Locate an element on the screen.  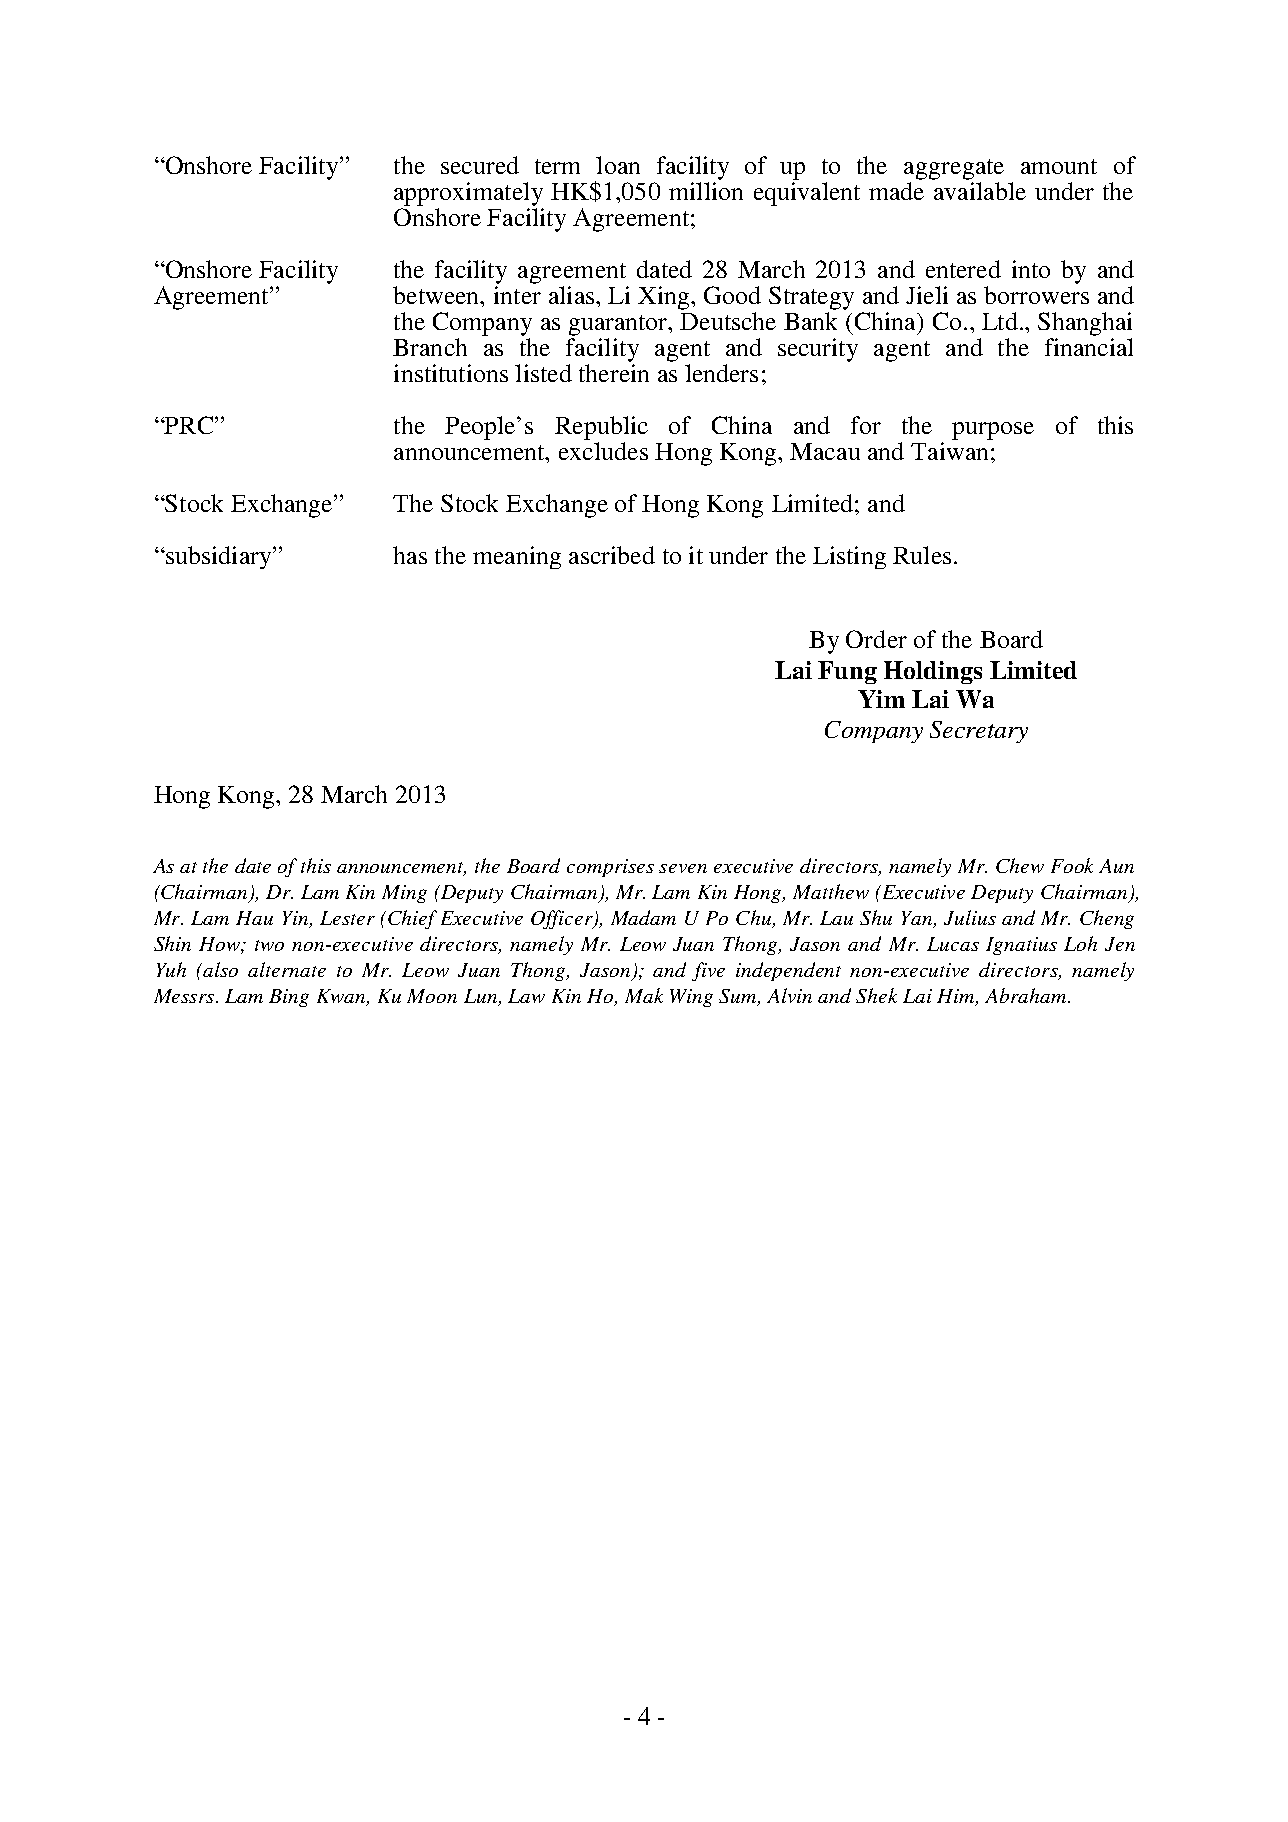
Rules is located at coordinates (922, 555).
